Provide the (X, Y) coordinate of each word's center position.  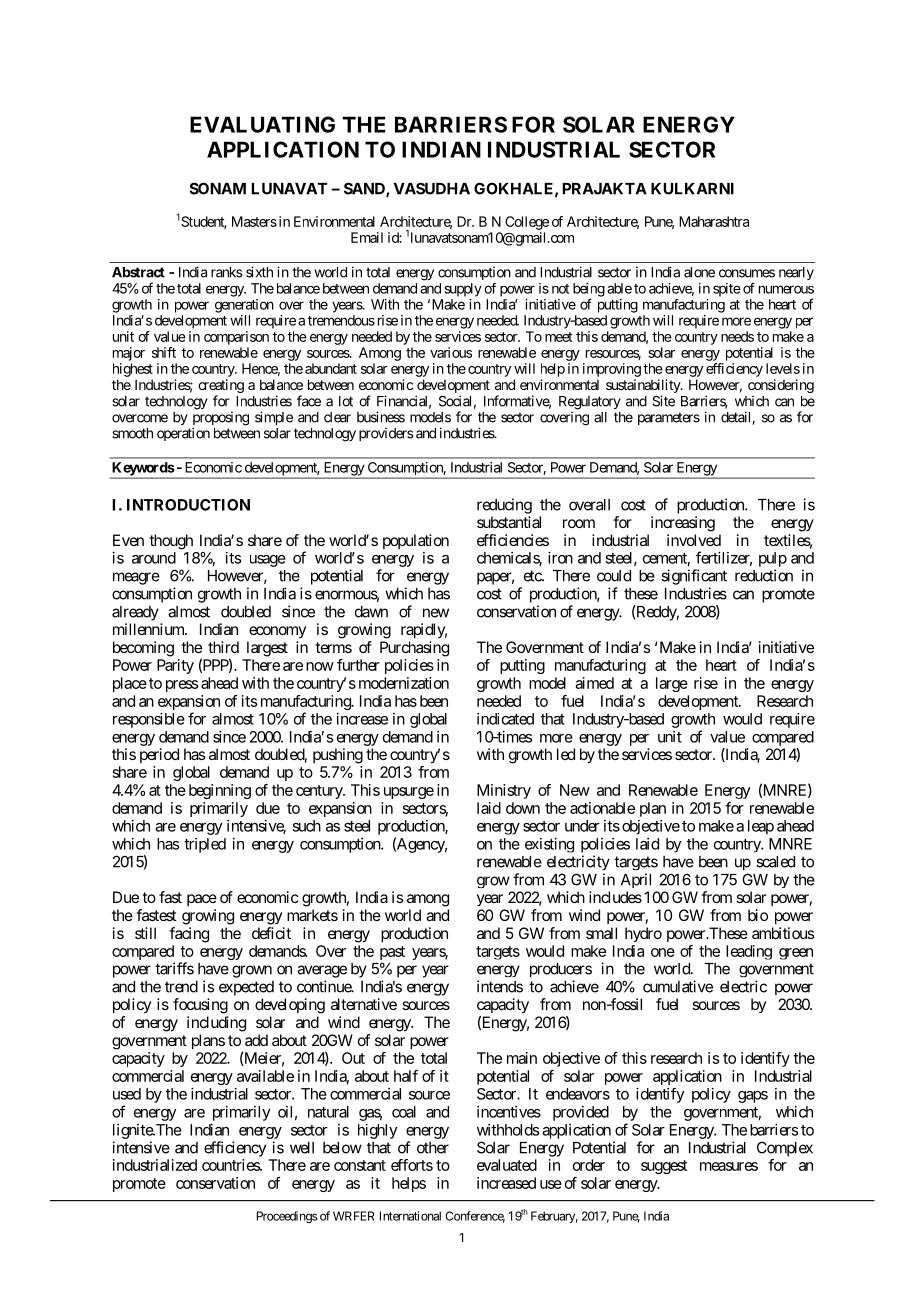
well (302, 1148)
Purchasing (414, 649)
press (182, 686)
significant (694, 577)
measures (729, 1166)
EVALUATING (262, 124)
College (527, 223)
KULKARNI (692, 189)
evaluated (507, 1165)
